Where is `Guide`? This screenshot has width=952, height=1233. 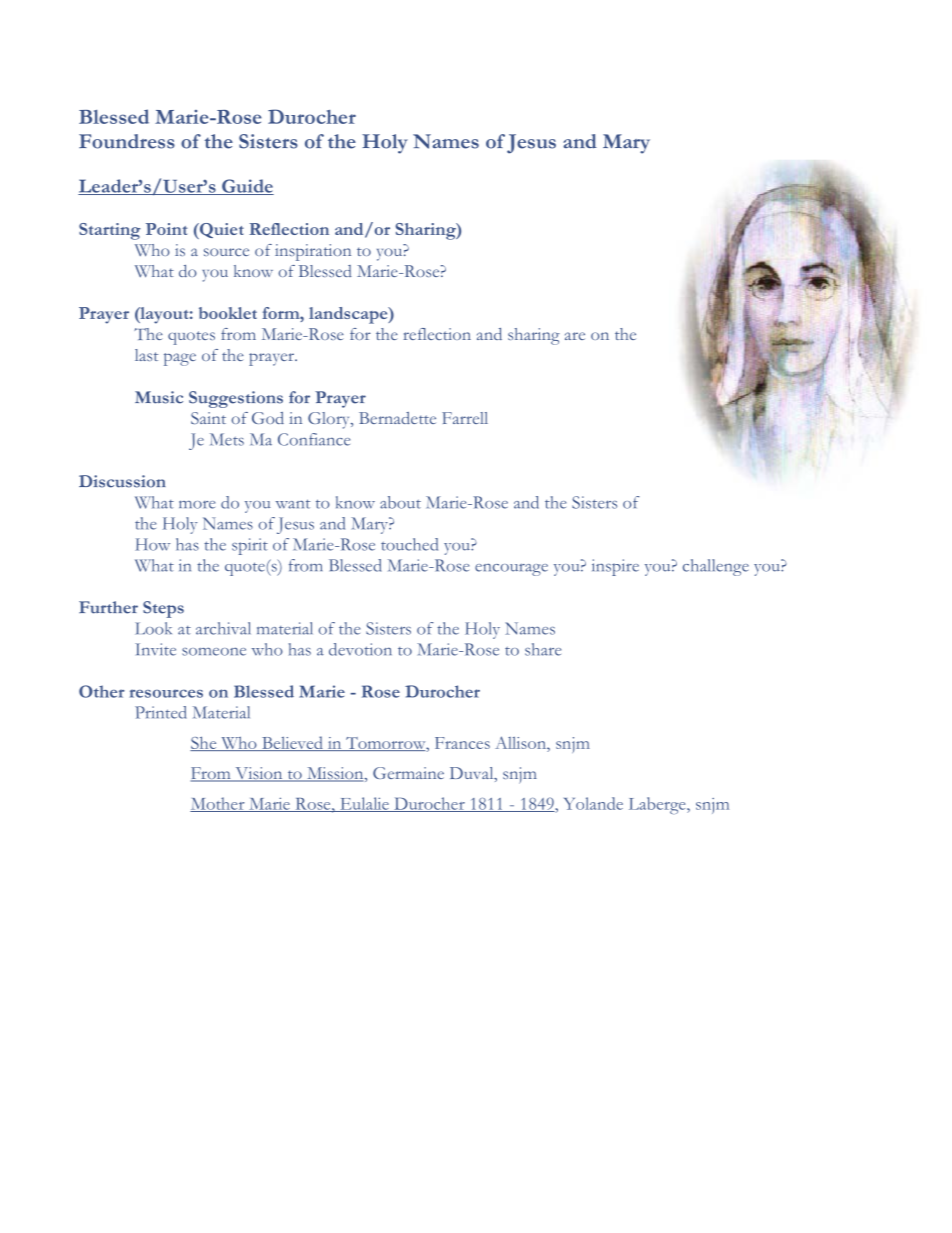
Guide is located at coordinates (247, 187).
